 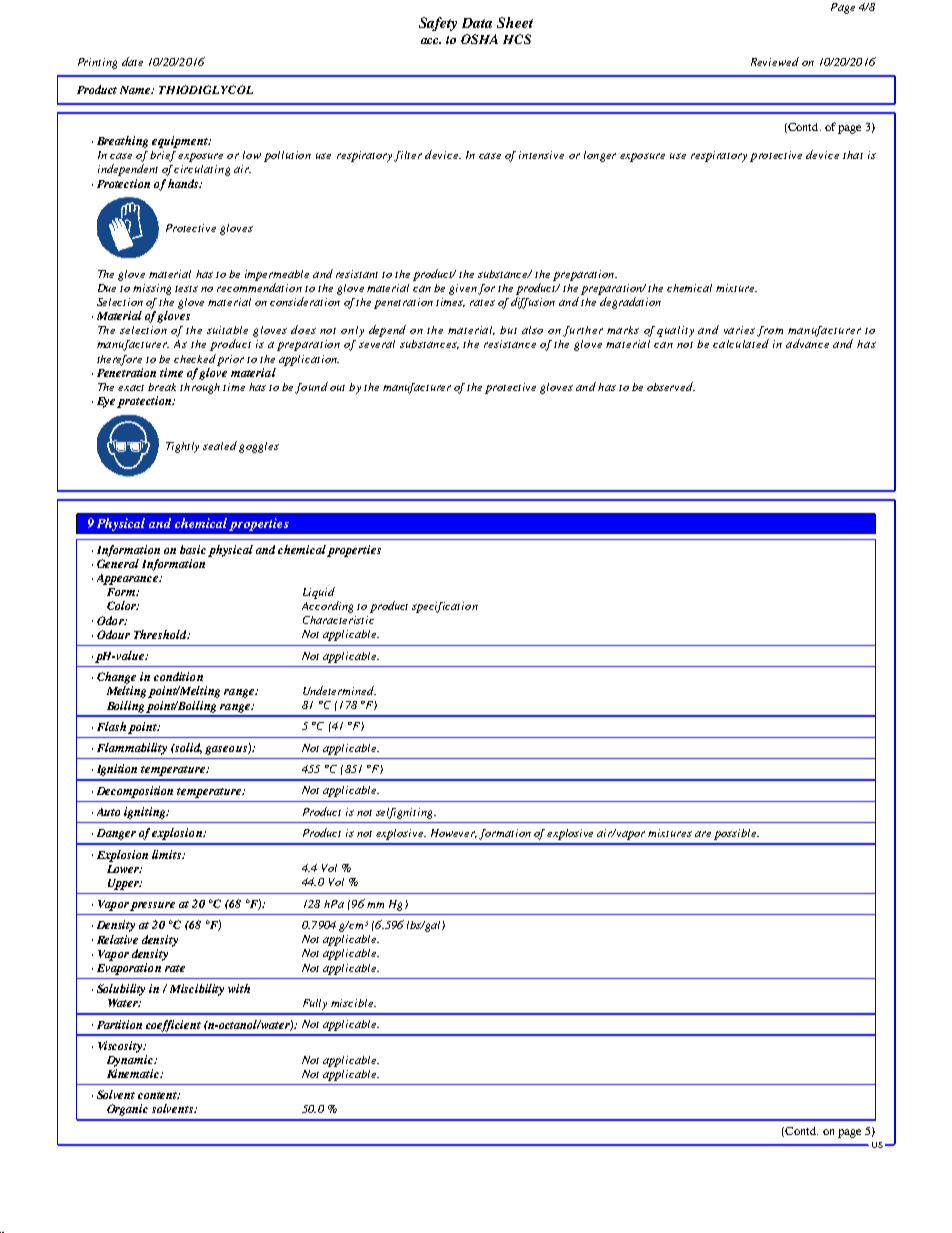 What do you see at coordinates (193, 549) in the document?
I see `basic` at bounding box center [193, 549].
